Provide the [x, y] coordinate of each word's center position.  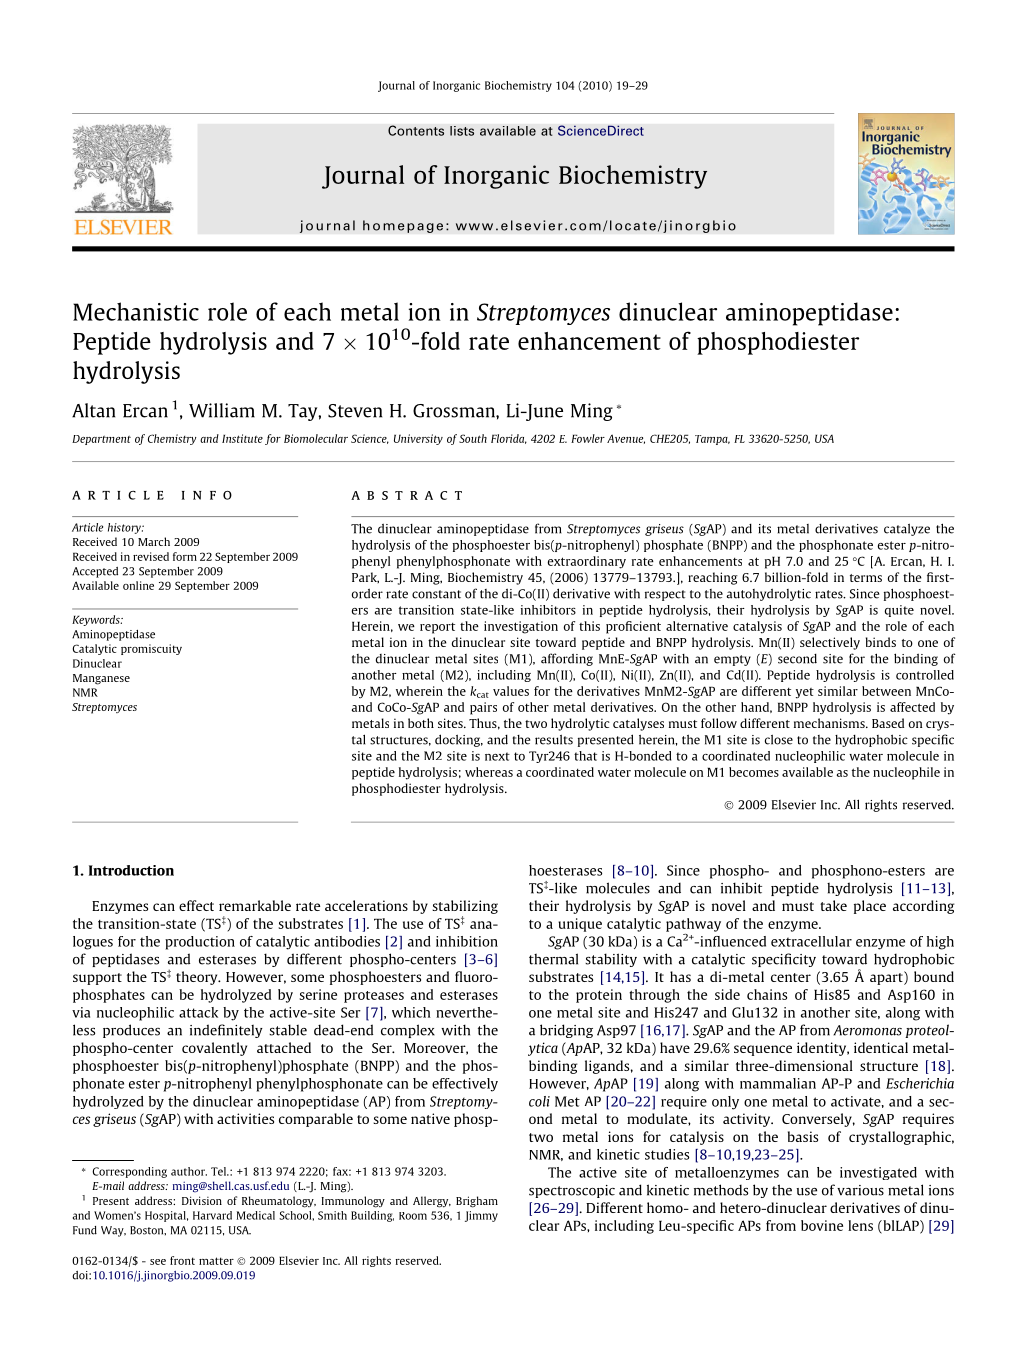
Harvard [212, 1215]
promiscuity [151, 649]
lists [462, 131]
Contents [416, 130]
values [511, 691]
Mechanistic [136, 311]
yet [805, 693]
